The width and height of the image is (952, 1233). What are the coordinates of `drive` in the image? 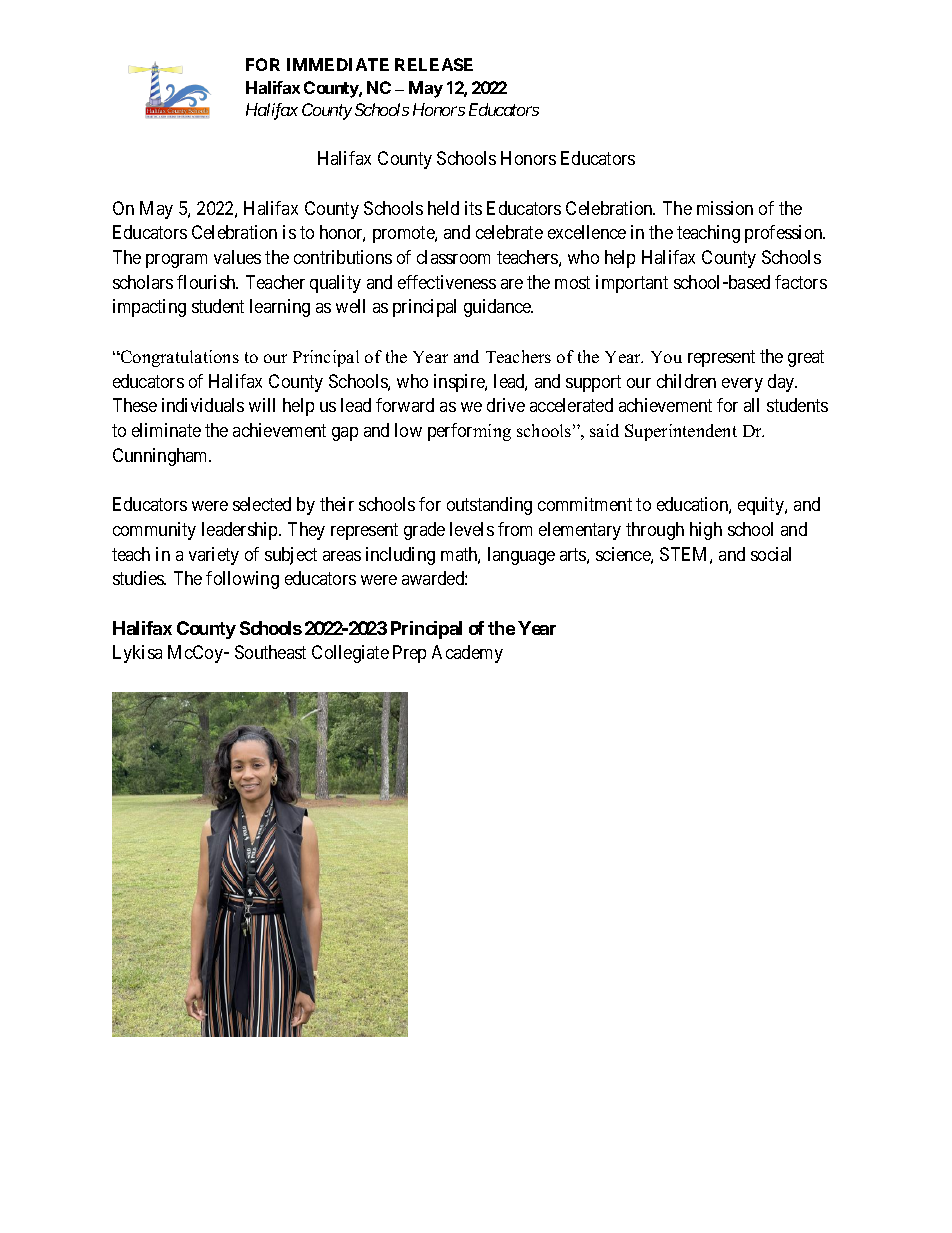 It's located at (506, 405).
